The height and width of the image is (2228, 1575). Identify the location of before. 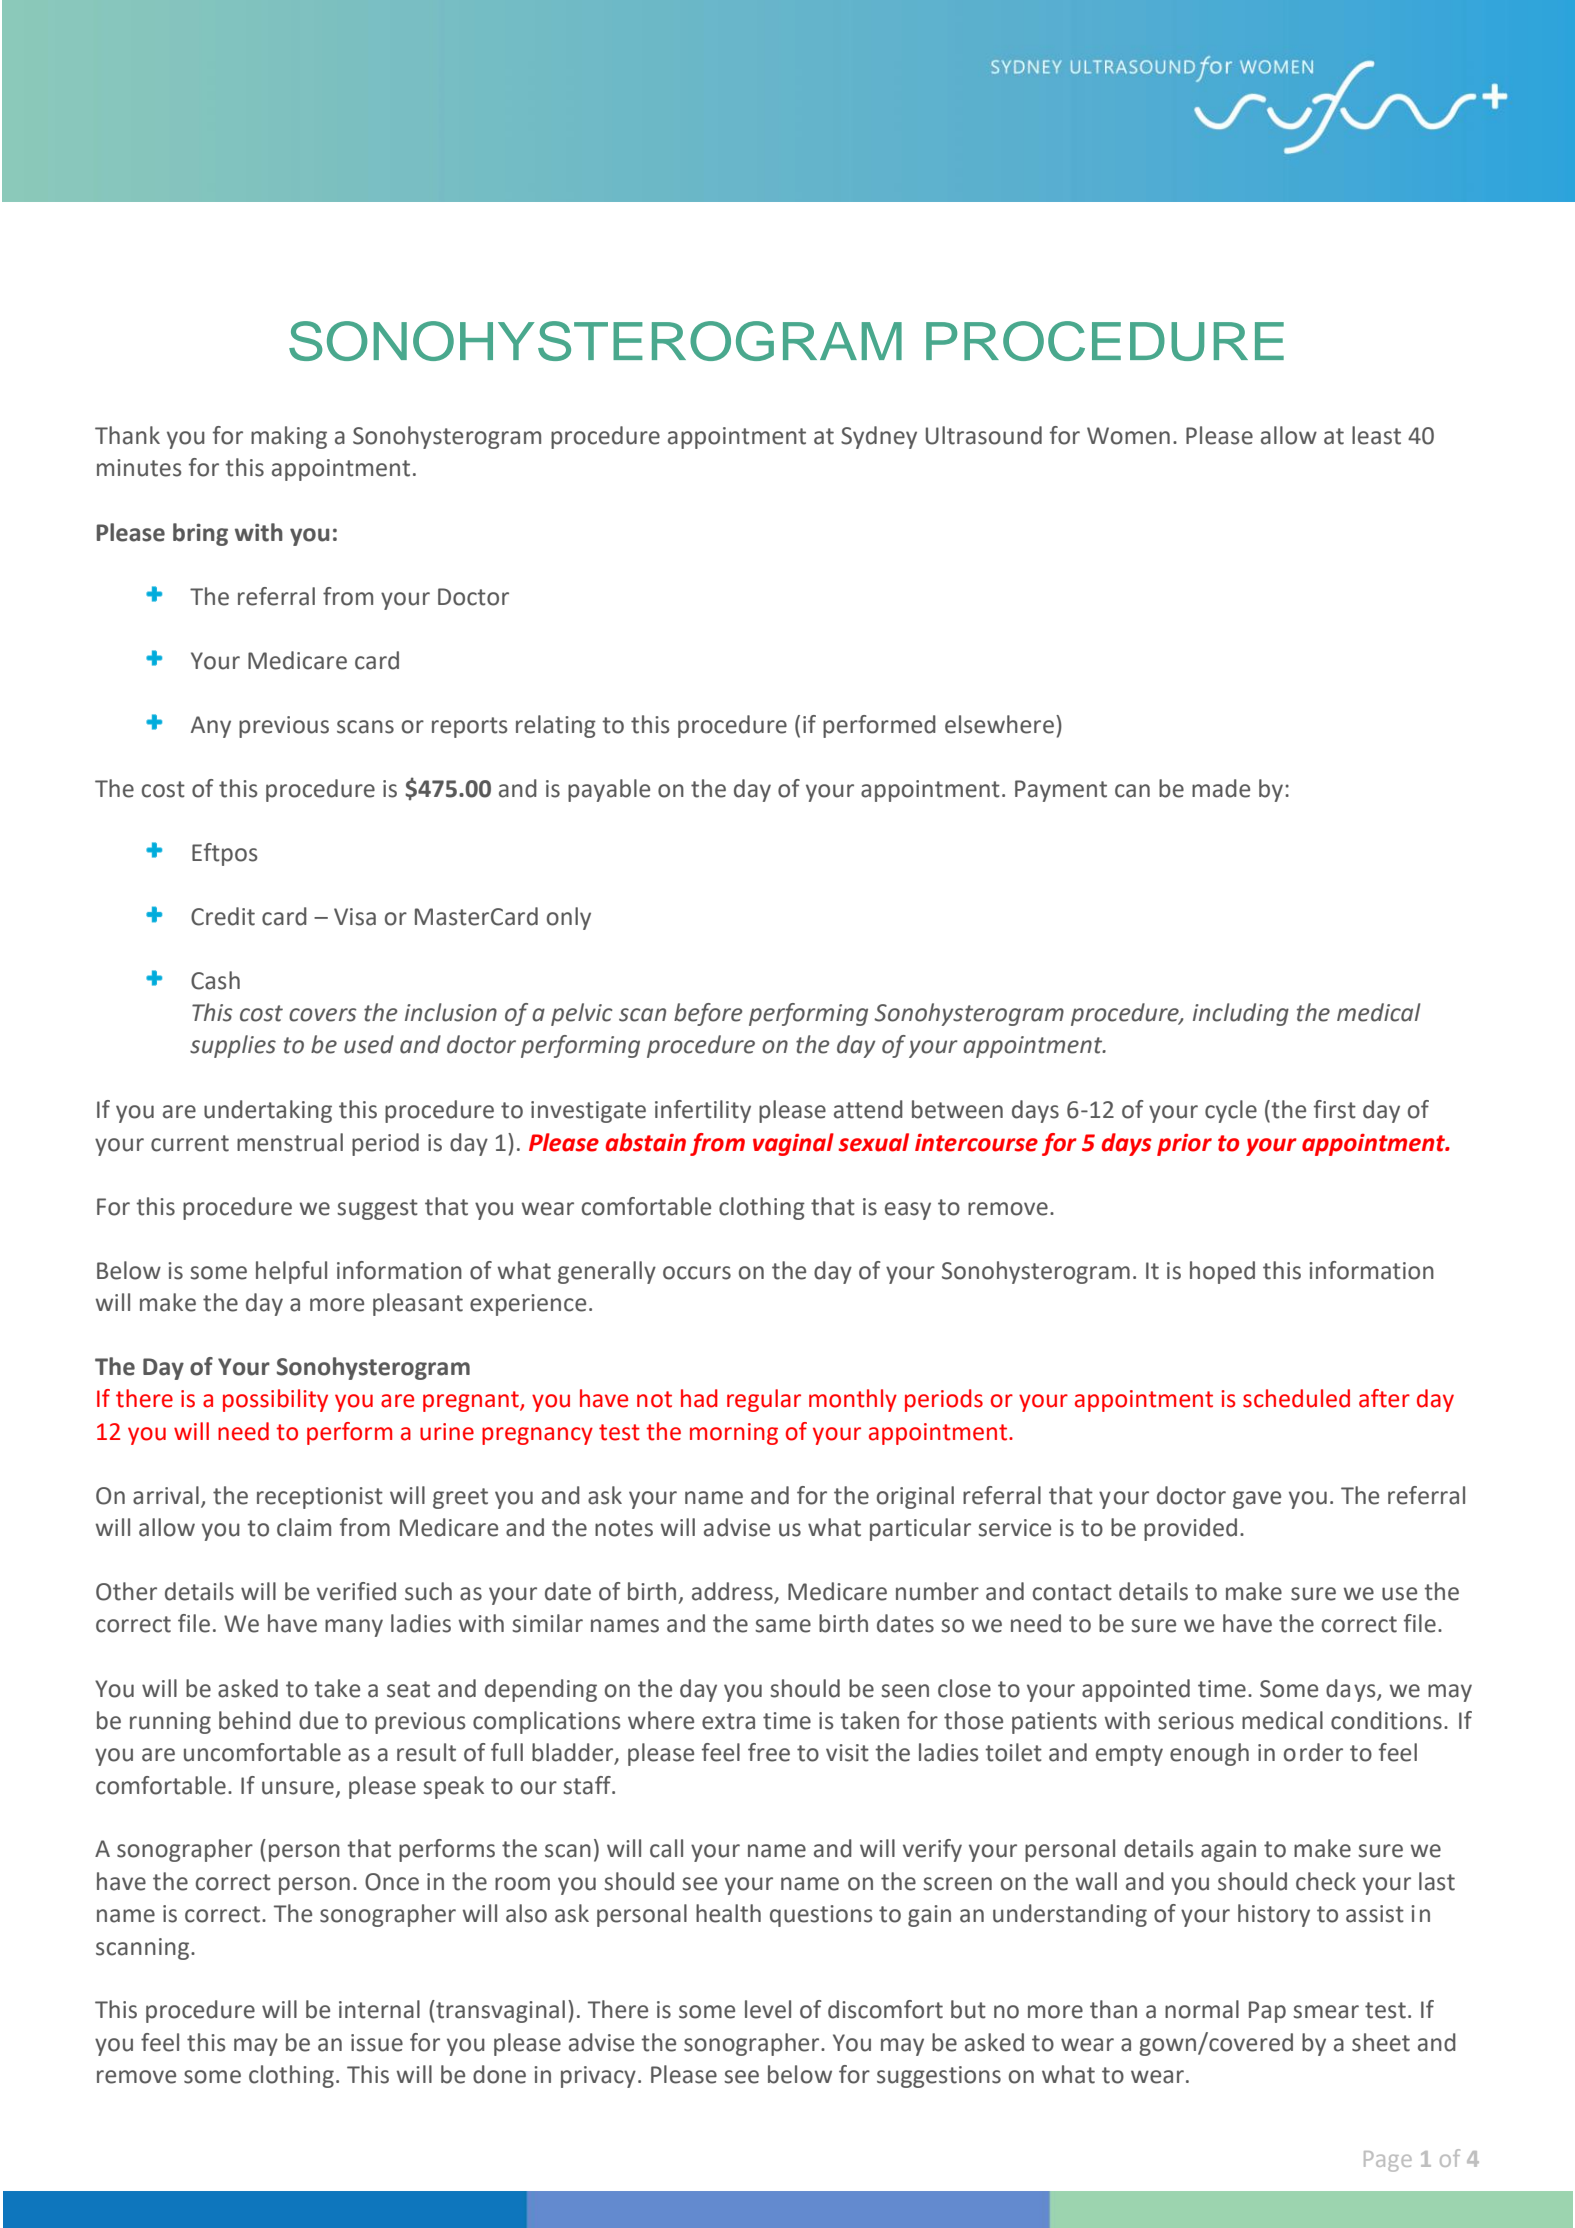
(708, 1014).
